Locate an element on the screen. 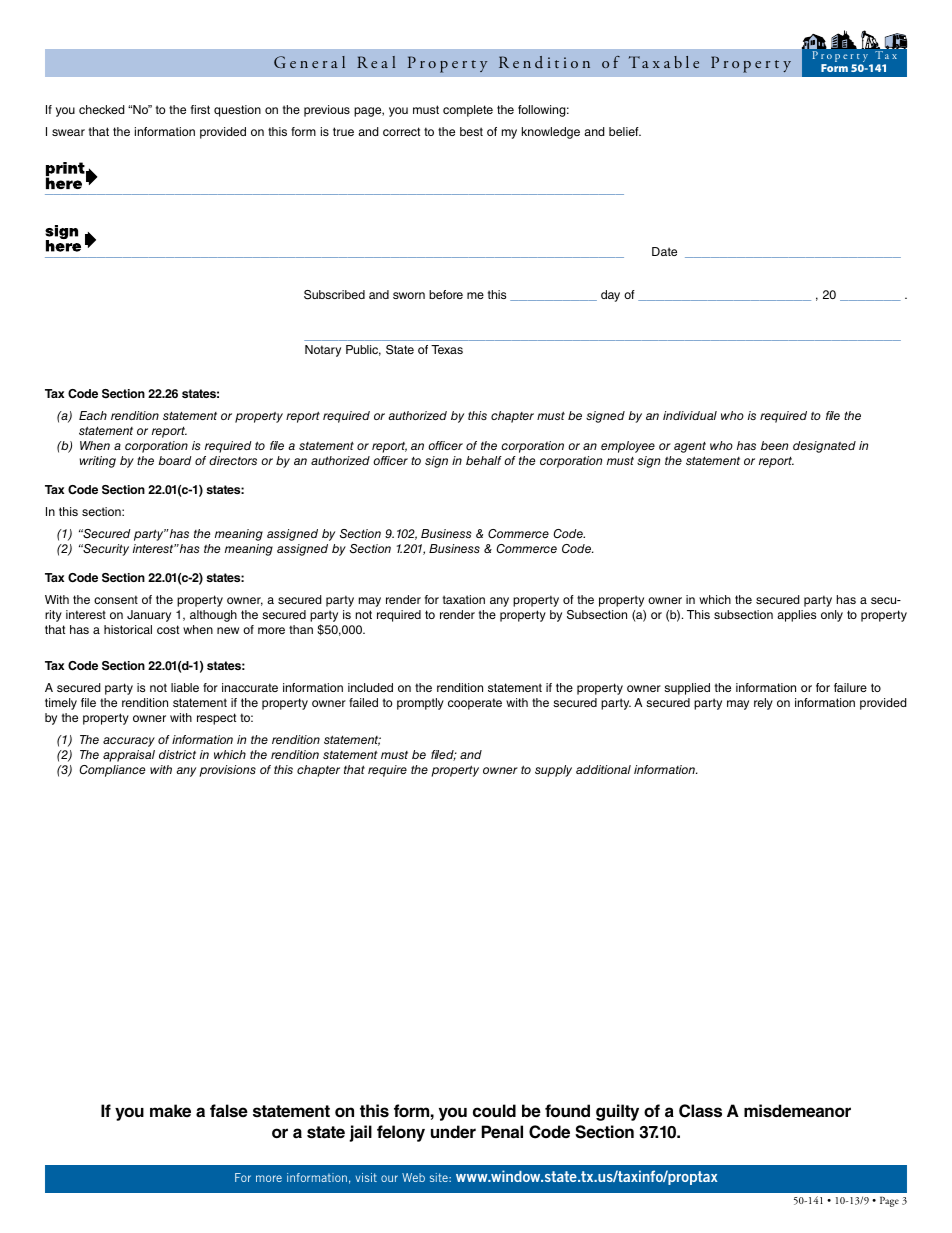 Image resolution: width=952 pixels, height=1233 pixels. belief is located at coordinates (625, 131).
